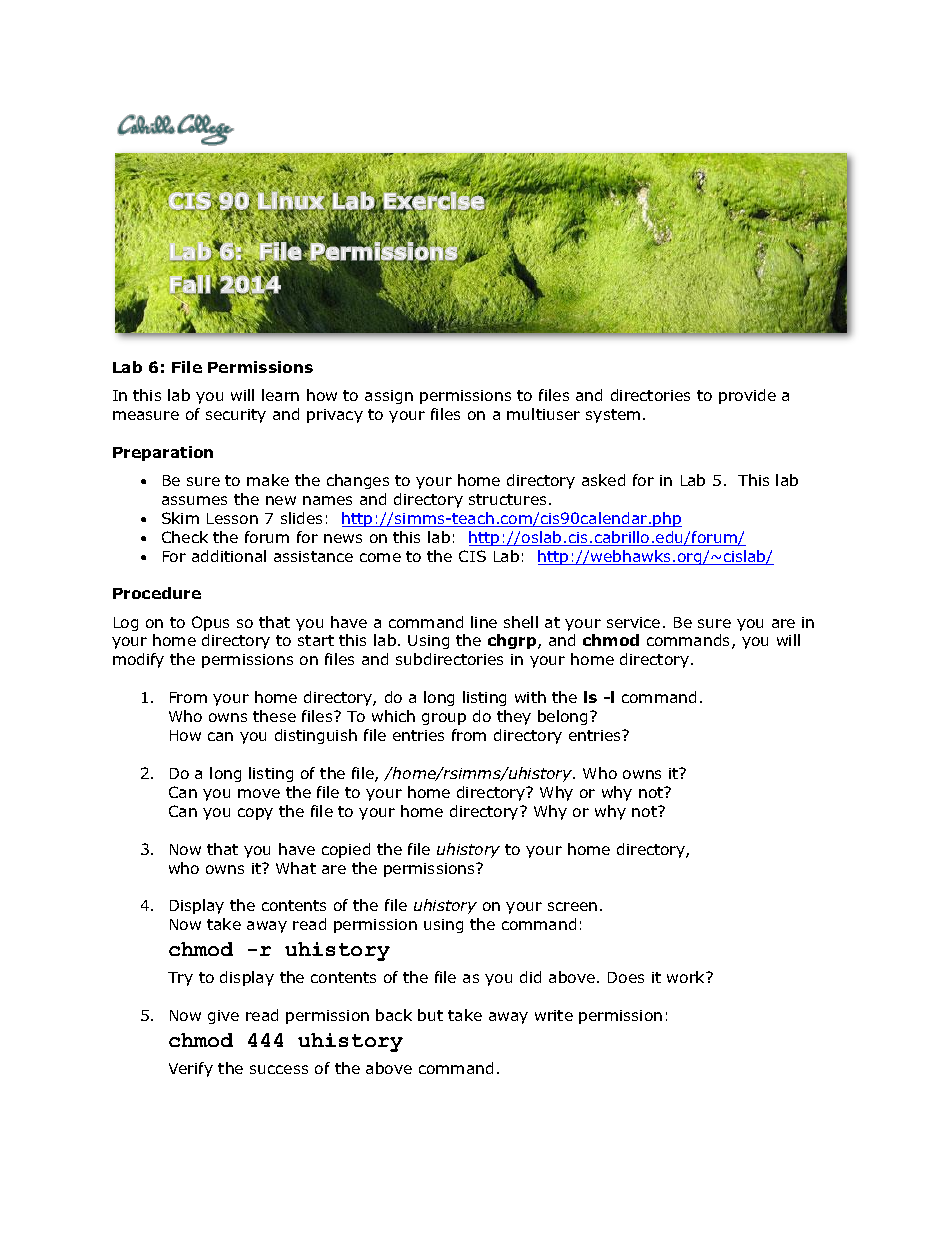  I want to click on with, so click(530, 697).
